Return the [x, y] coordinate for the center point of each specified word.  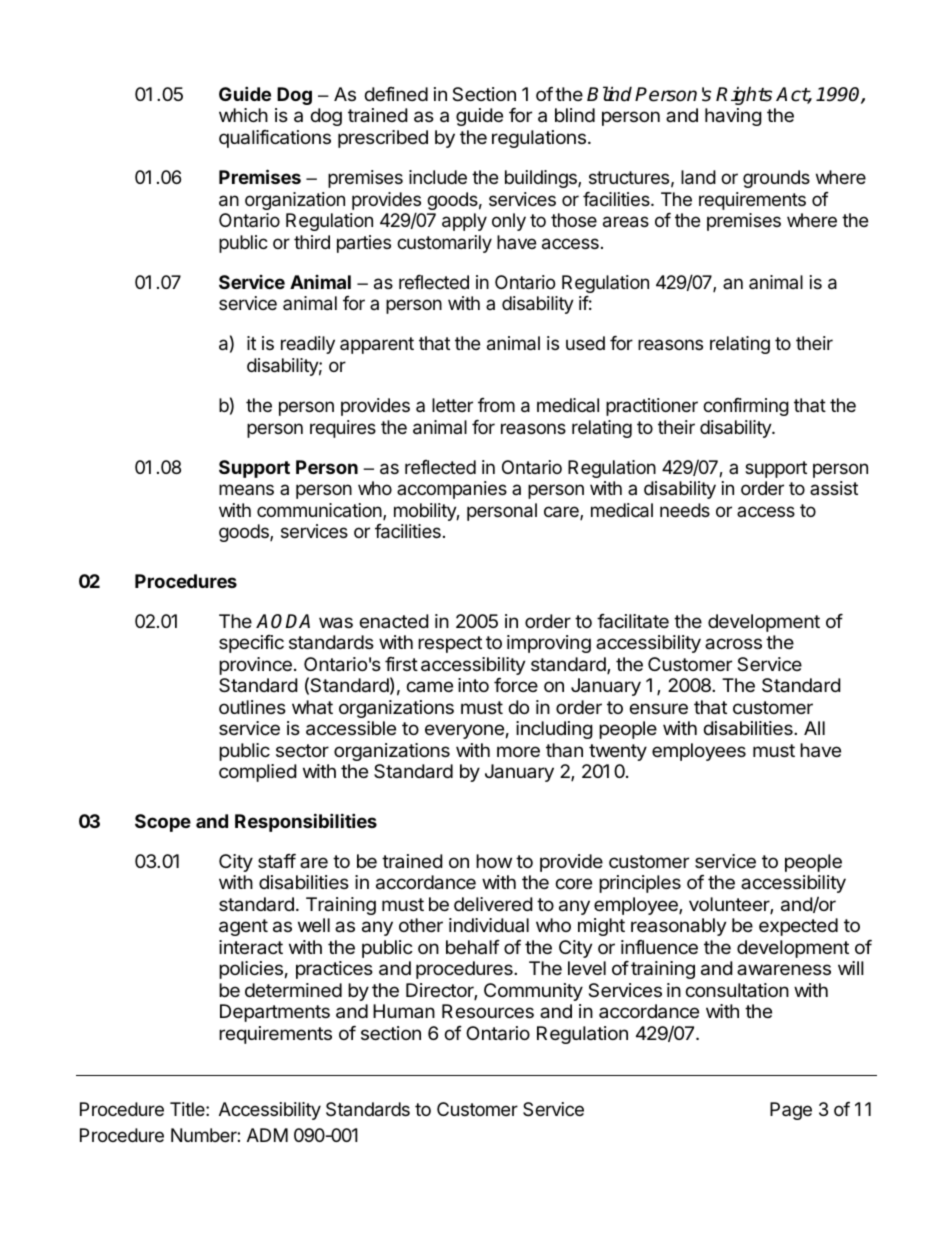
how [494, 861]
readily [308, 345]
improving [549, 644]
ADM [267, 1135]
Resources [488, 1011]
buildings [542, 179]
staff [277, 861]
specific [251, 644]
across [733, 644]
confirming [746, 407]
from [496, 405]
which [243, 115]
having [733, 117]
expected [798, 927]
